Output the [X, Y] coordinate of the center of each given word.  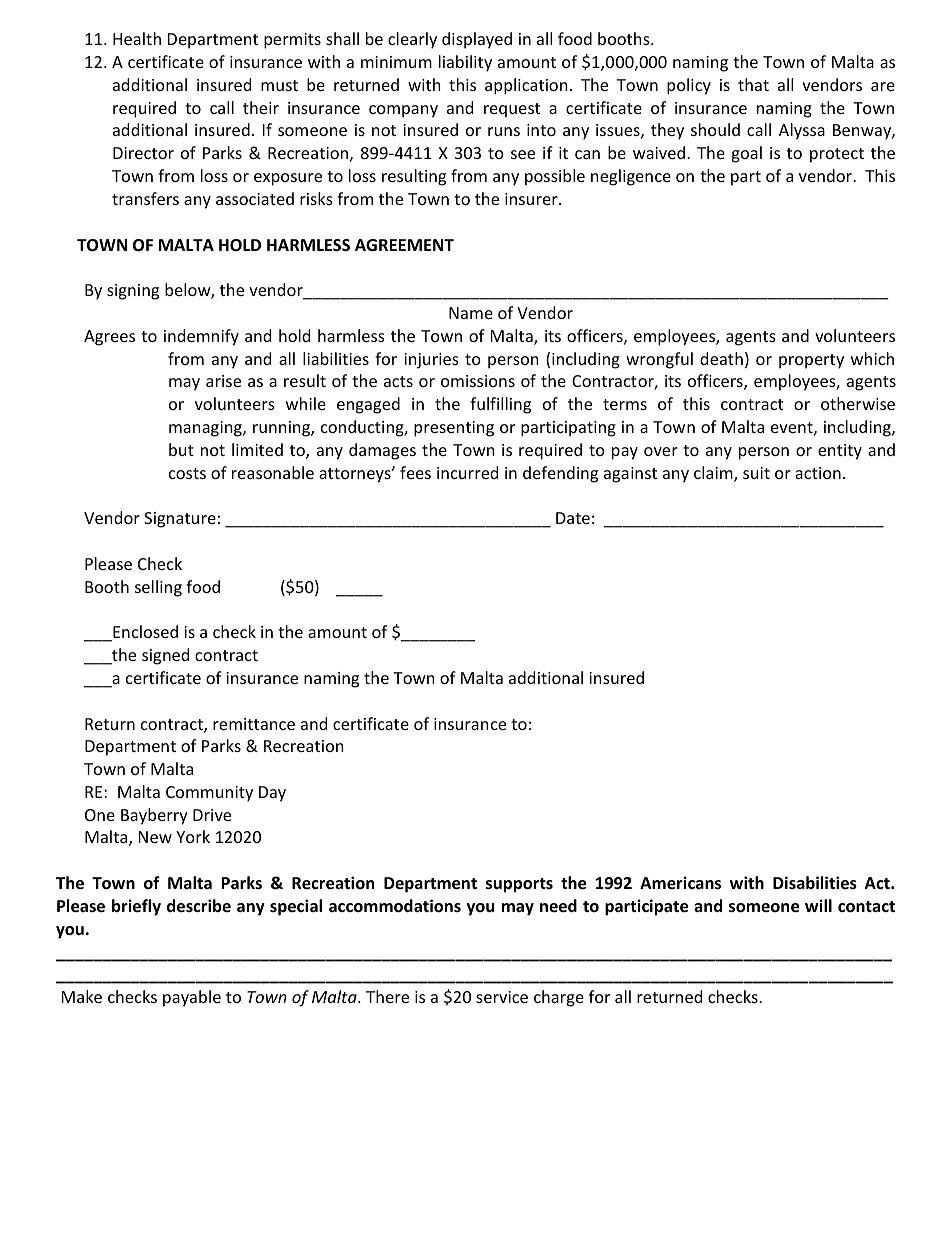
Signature [180, 520]
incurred [467, 472]
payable [192, 998]
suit [756, 473]
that [753, 84]
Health [137, 38]
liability [465, 63]
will [818, 905]
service [502, 997]
